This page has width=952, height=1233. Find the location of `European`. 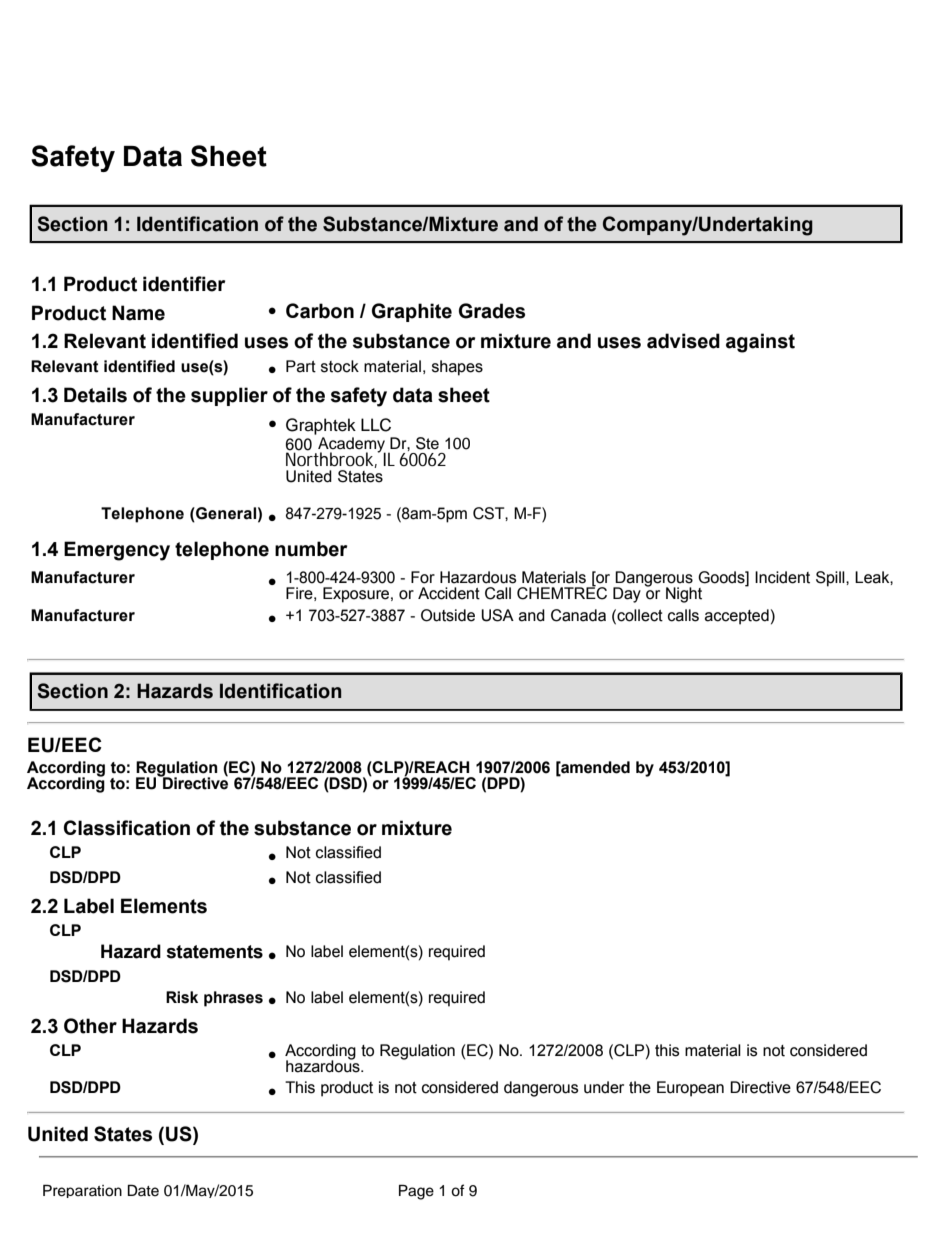

European is located at coordinates (690, 1089).
